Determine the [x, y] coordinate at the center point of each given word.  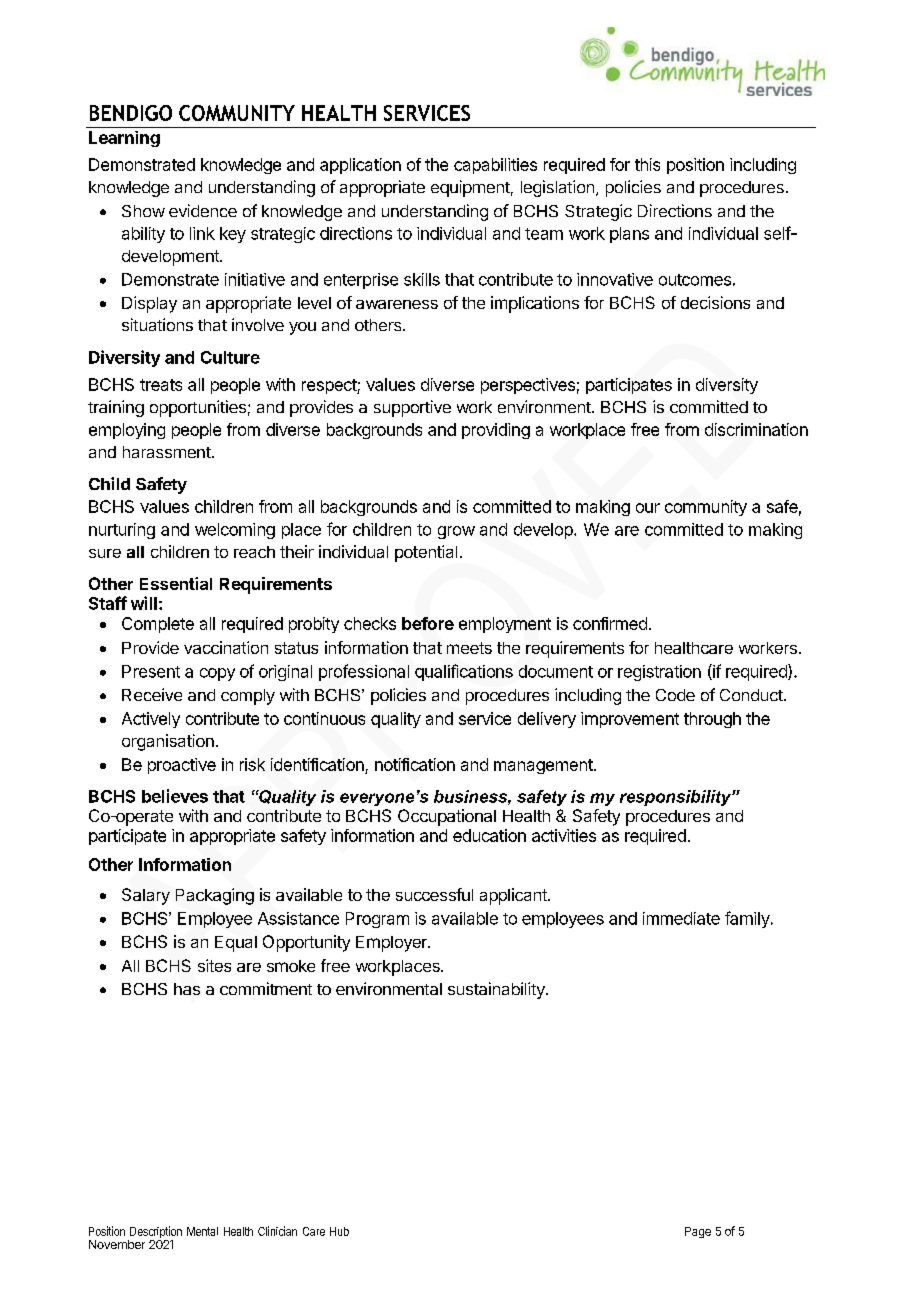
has [187, 989]
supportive [412, 408]
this [647, 164]
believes [175, 796]
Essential [176, 583]
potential [426, 553]
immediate [681, 918]
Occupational [447, 817]
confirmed [610, 623]
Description [155, 1233]
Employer [392, 944]
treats [161, 385]
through [712, 720]
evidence [203, 210]
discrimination [756, 429]
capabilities [495, 166]
